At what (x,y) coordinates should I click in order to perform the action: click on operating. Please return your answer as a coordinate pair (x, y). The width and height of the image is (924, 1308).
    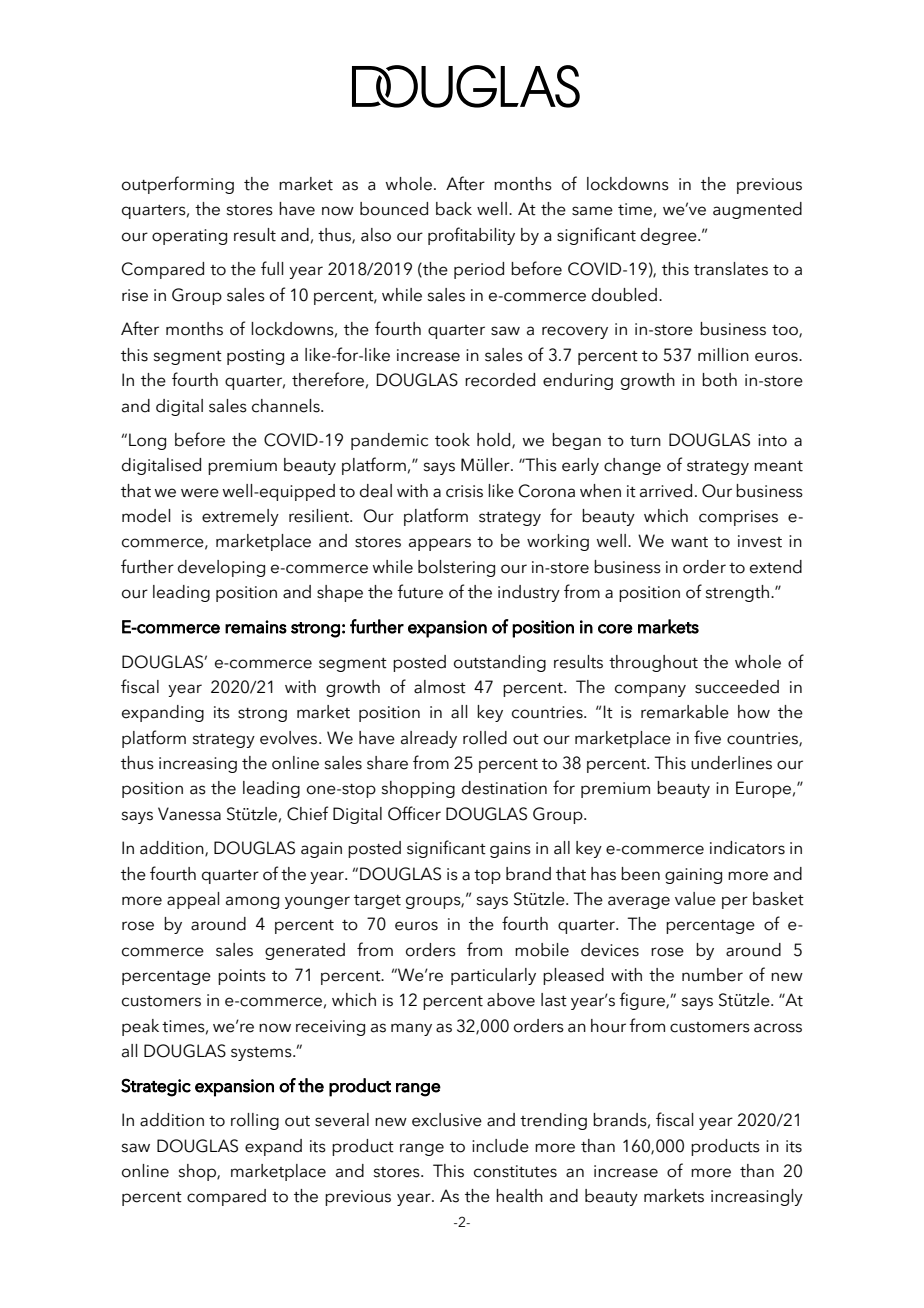
    Looking at the image, I should click on (189, 237).
